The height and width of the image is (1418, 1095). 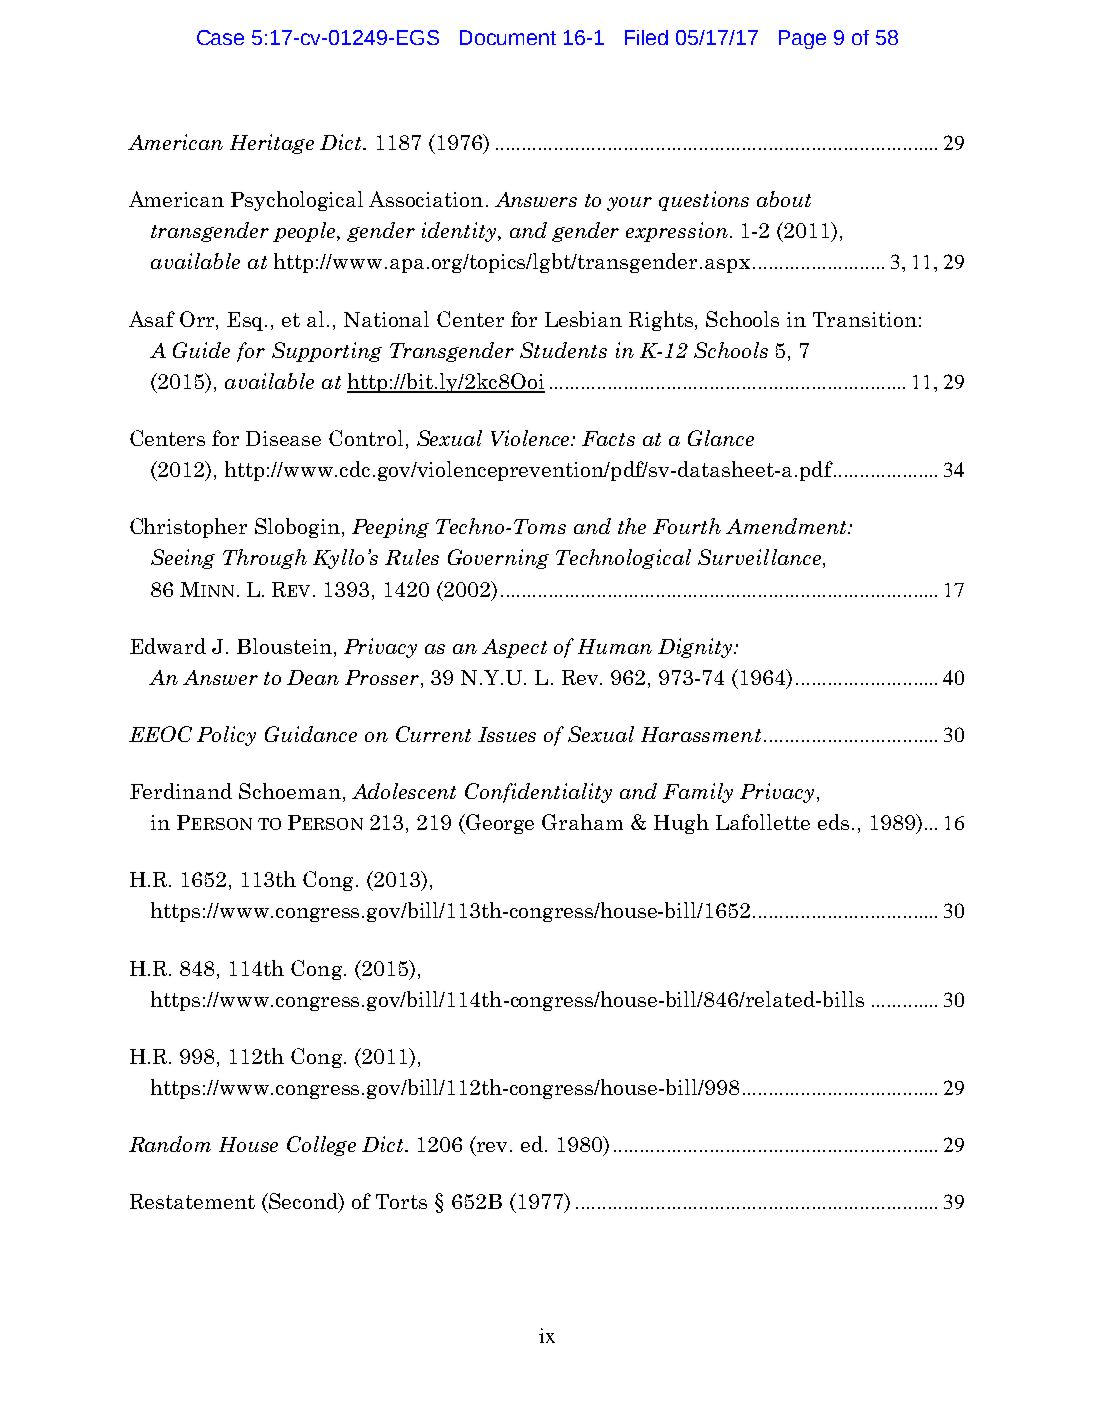 What do you see at coordinates (192, 1201) in the image?
I see `Restatement` at bounding box center [192, 1201].
